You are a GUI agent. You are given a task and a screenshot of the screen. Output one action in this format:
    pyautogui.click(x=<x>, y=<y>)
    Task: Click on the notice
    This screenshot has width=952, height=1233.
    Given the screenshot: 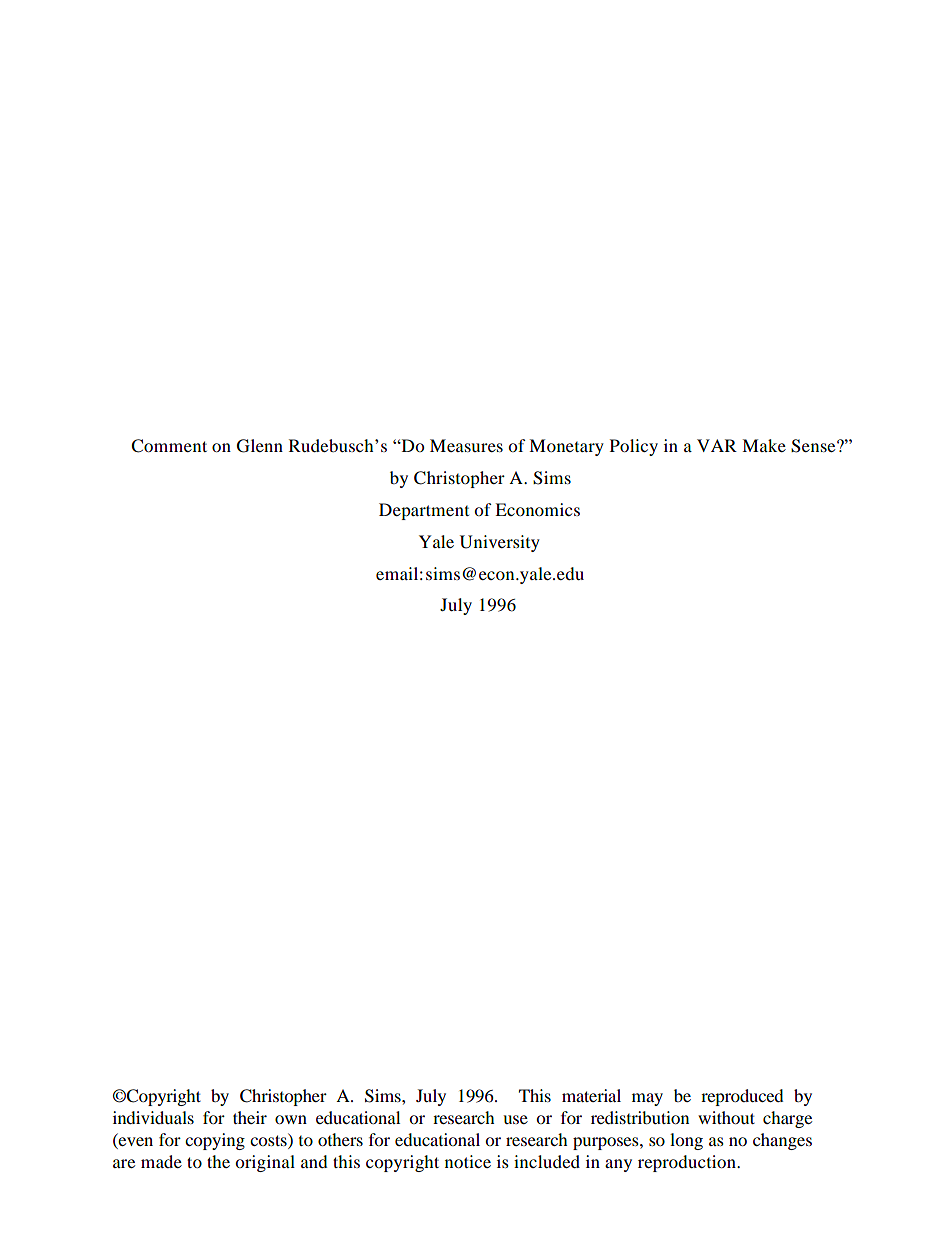 What is the action you would take?
    pyautogui.click(x=468, y=1161)
